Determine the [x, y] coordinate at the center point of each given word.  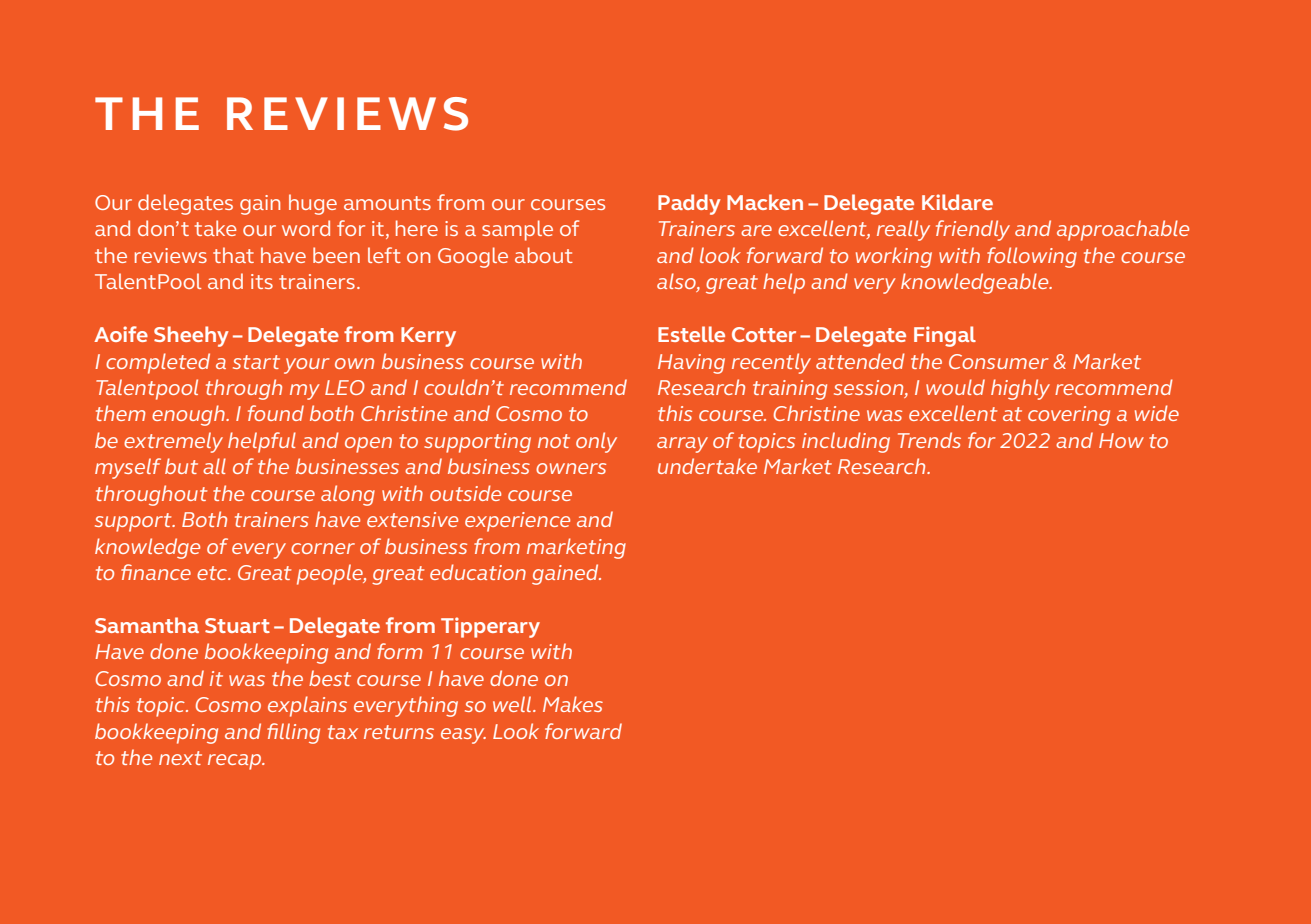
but [181, 466]
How [1121, 440]
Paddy [689, 204]
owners [571, 468]
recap [235, 762]
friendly [973, 230]
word [306, 228]
